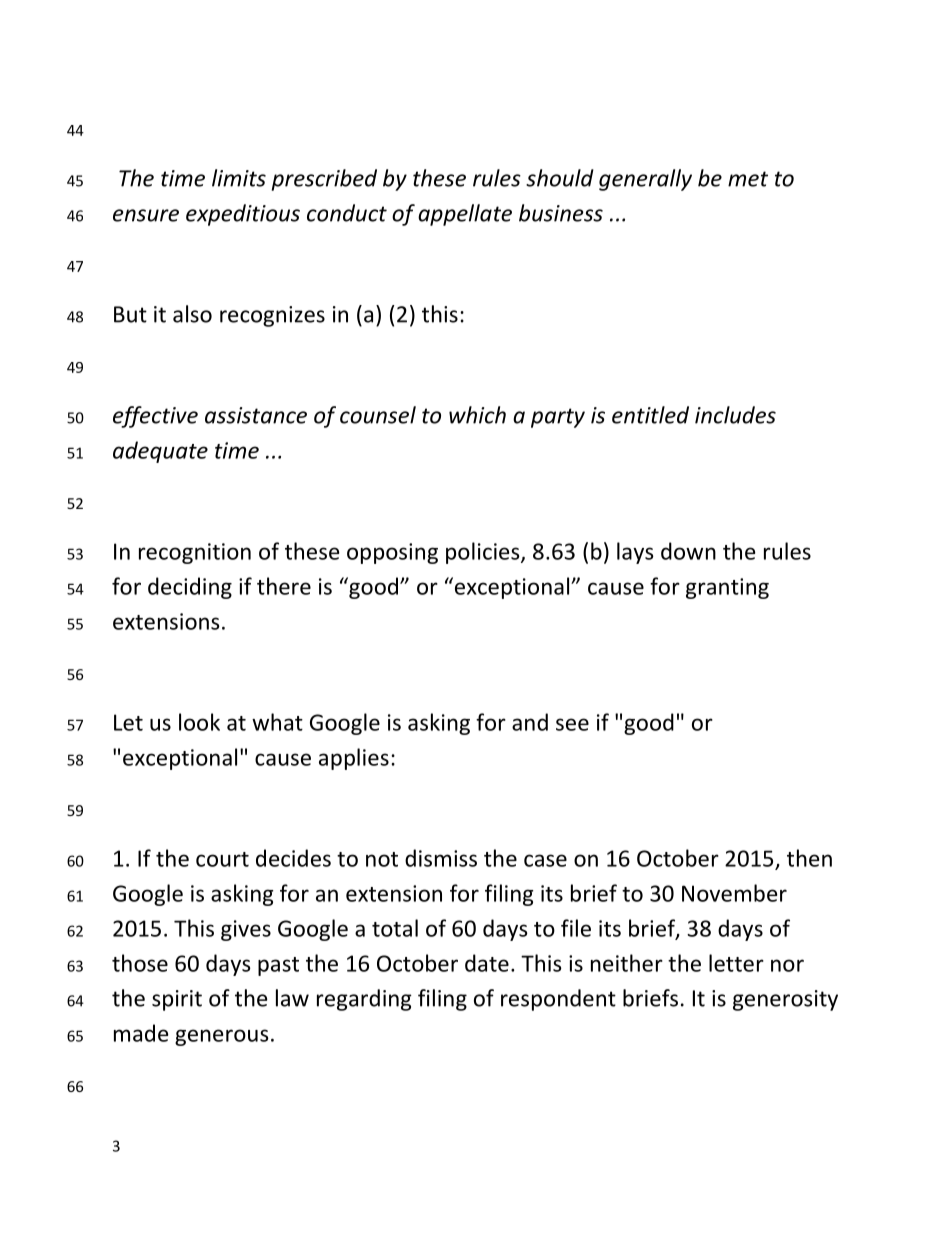 The image size is (952, 1233). What do you see at coordinates (177, 1000) in the screenshot?
I see `spirit` at bounding box center [177, 1000].
